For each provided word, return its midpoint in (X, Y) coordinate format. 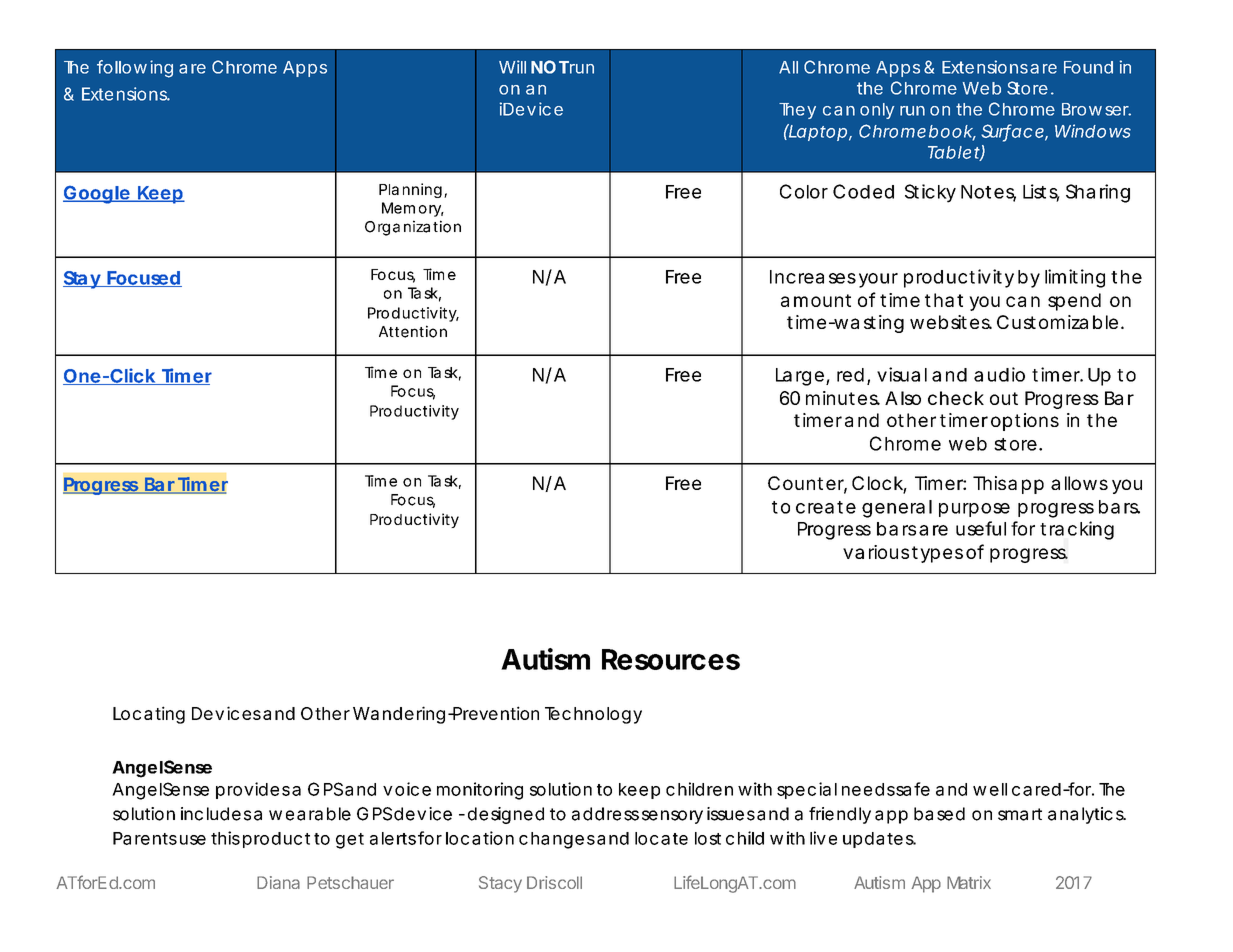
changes (557, 840)
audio (999, 374)
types (937, 554)
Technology (593, 715)
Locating (149, 715)
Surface (1012, 132)
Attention (413, 331)
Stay (82, 280)
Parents (145, 838)
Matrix (969, 882)
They (797, 111)
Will (512, 67)
